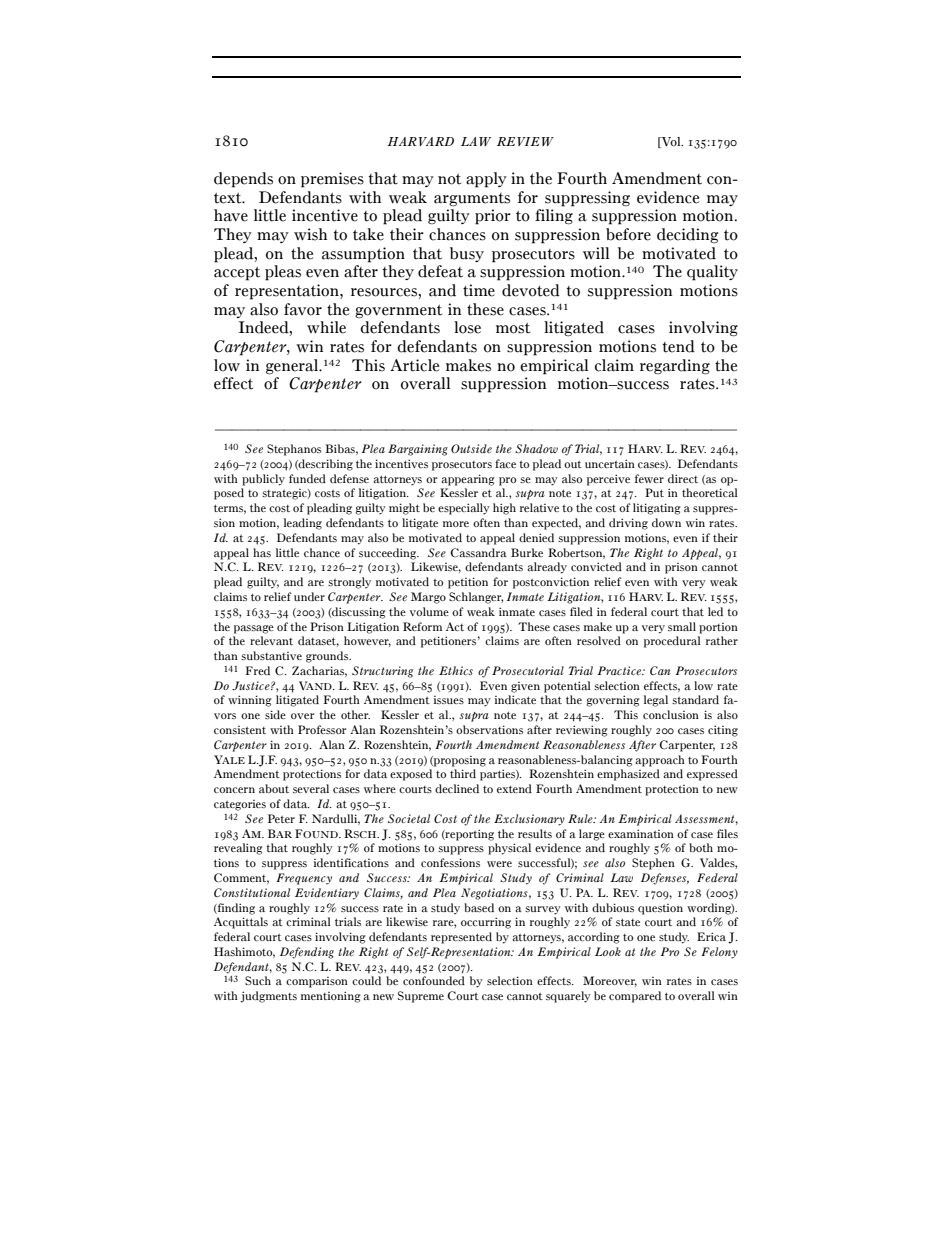  Describe the element at coordinates (461, 938) in the image. I see `represented` at that location.
